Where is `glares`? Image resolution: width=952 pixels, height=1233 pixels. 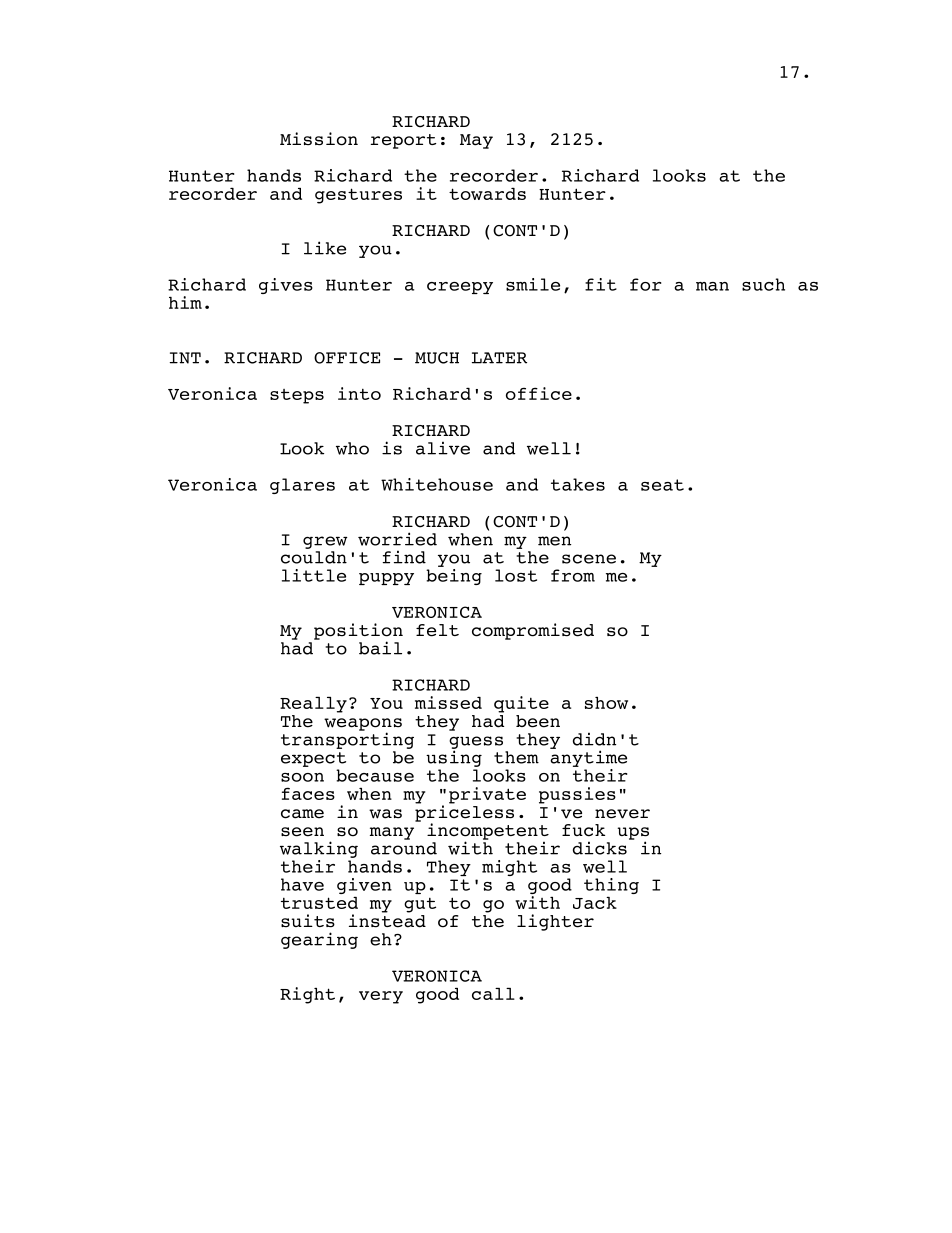
glares is located at coordinates (302, 486).
